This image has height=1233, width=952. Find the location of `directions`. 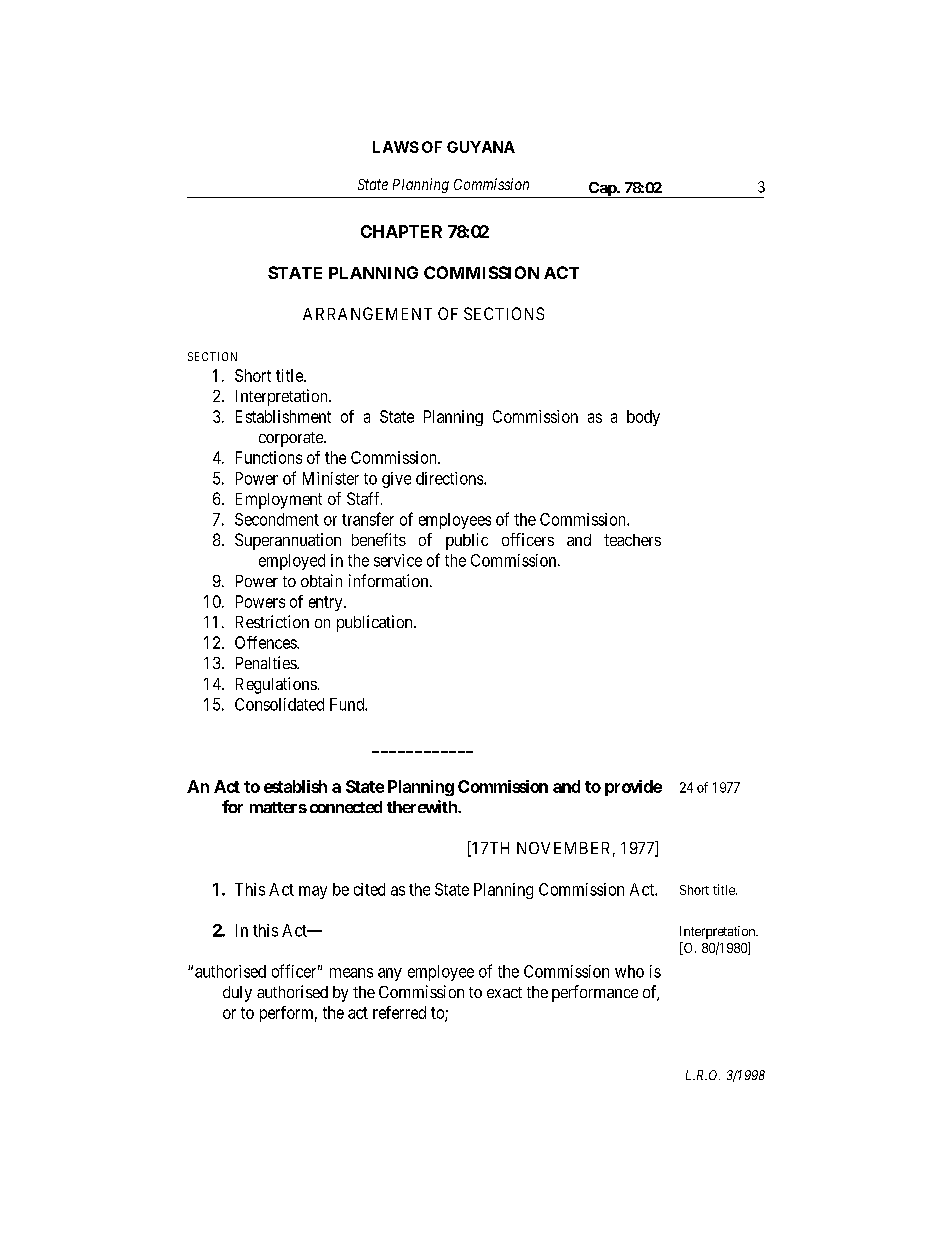

directions is located at coordinates (450, 478).
